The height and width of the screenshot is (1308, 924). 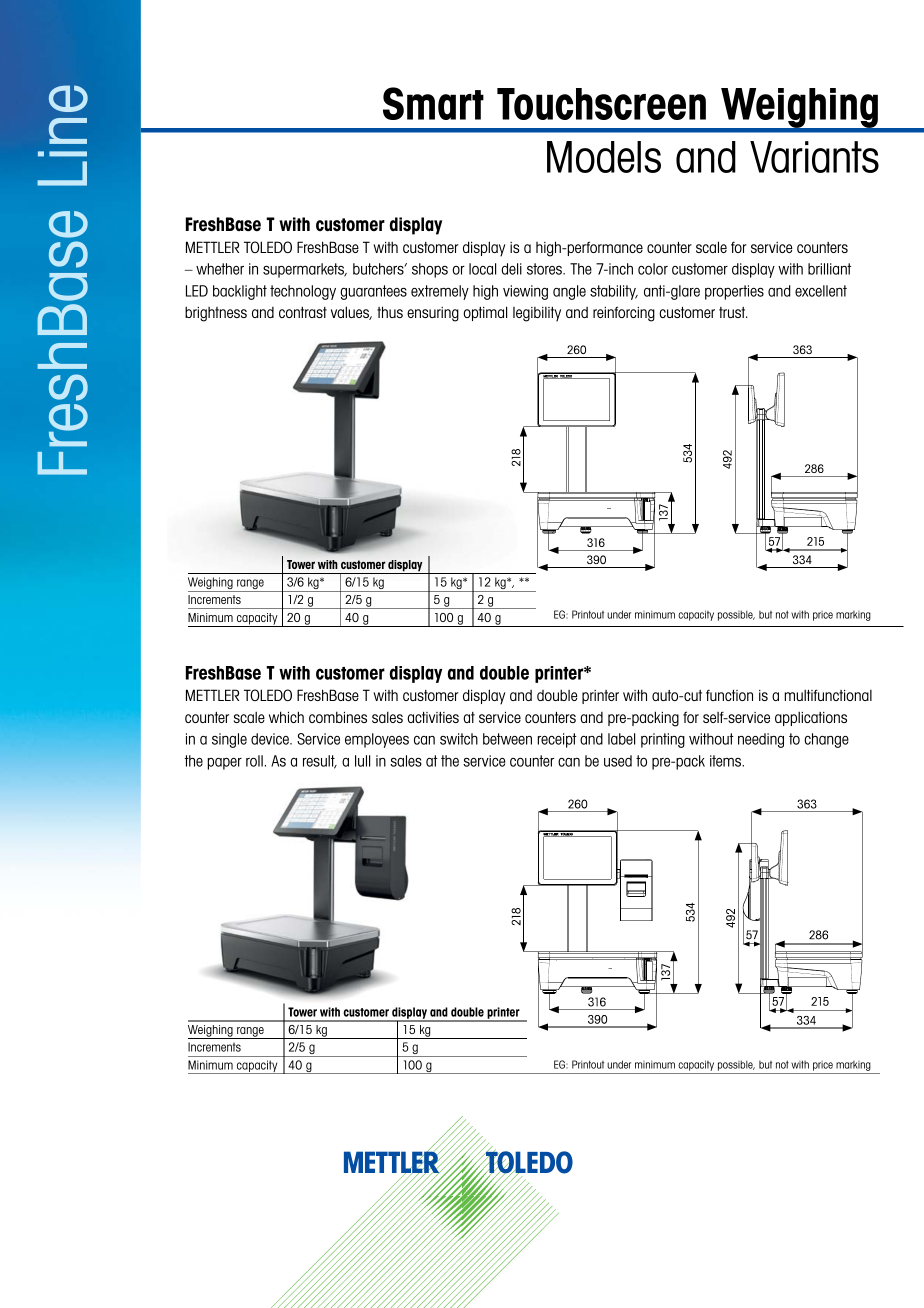 What do you see at coordinates (433, 103) in the screenshot?
I see `Smart` at bounding box center [433, 103].
